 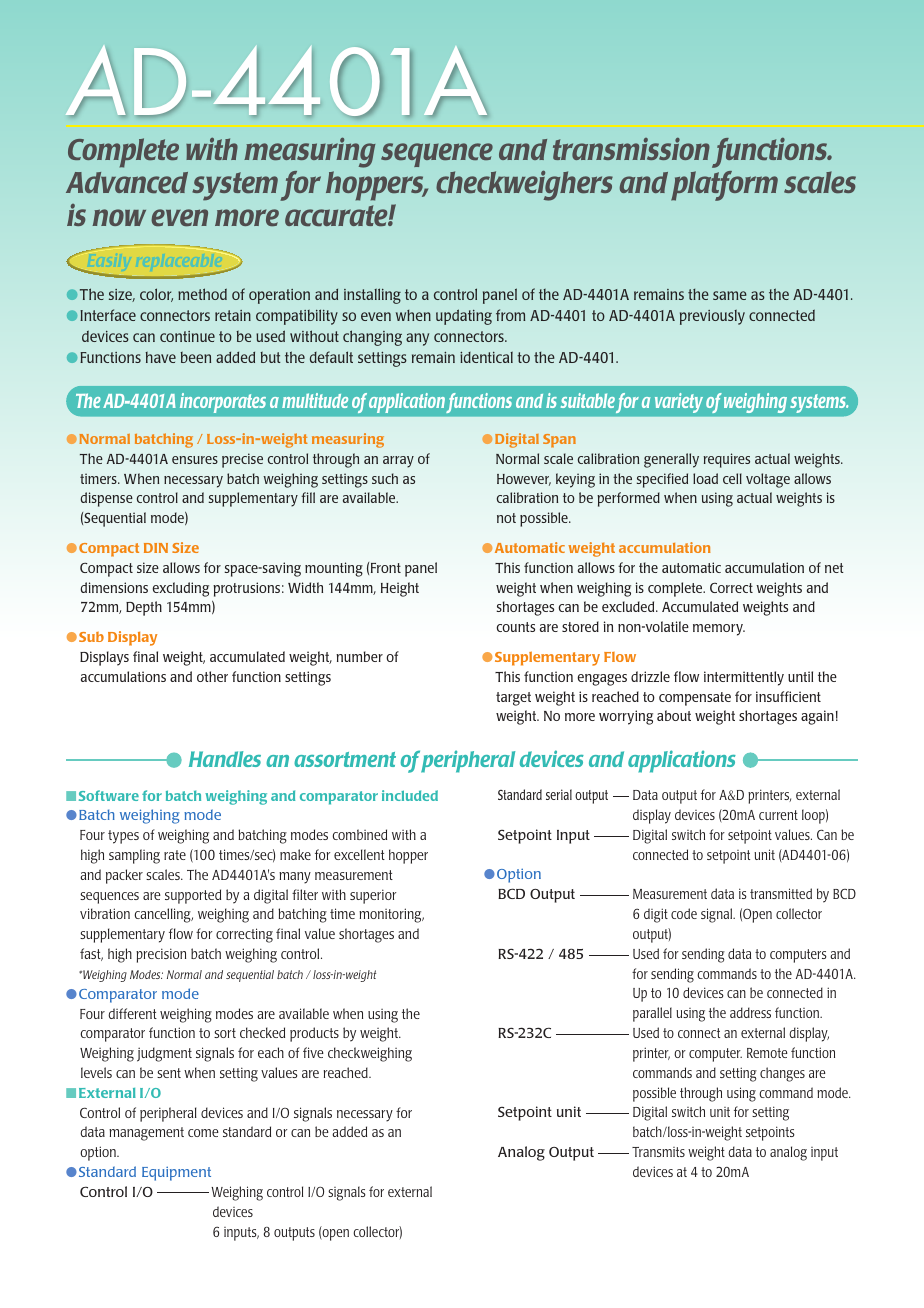 What do you see at coordinates (782, 1074) in the image?
I see `changes` at bounding box center [782, 1074].
